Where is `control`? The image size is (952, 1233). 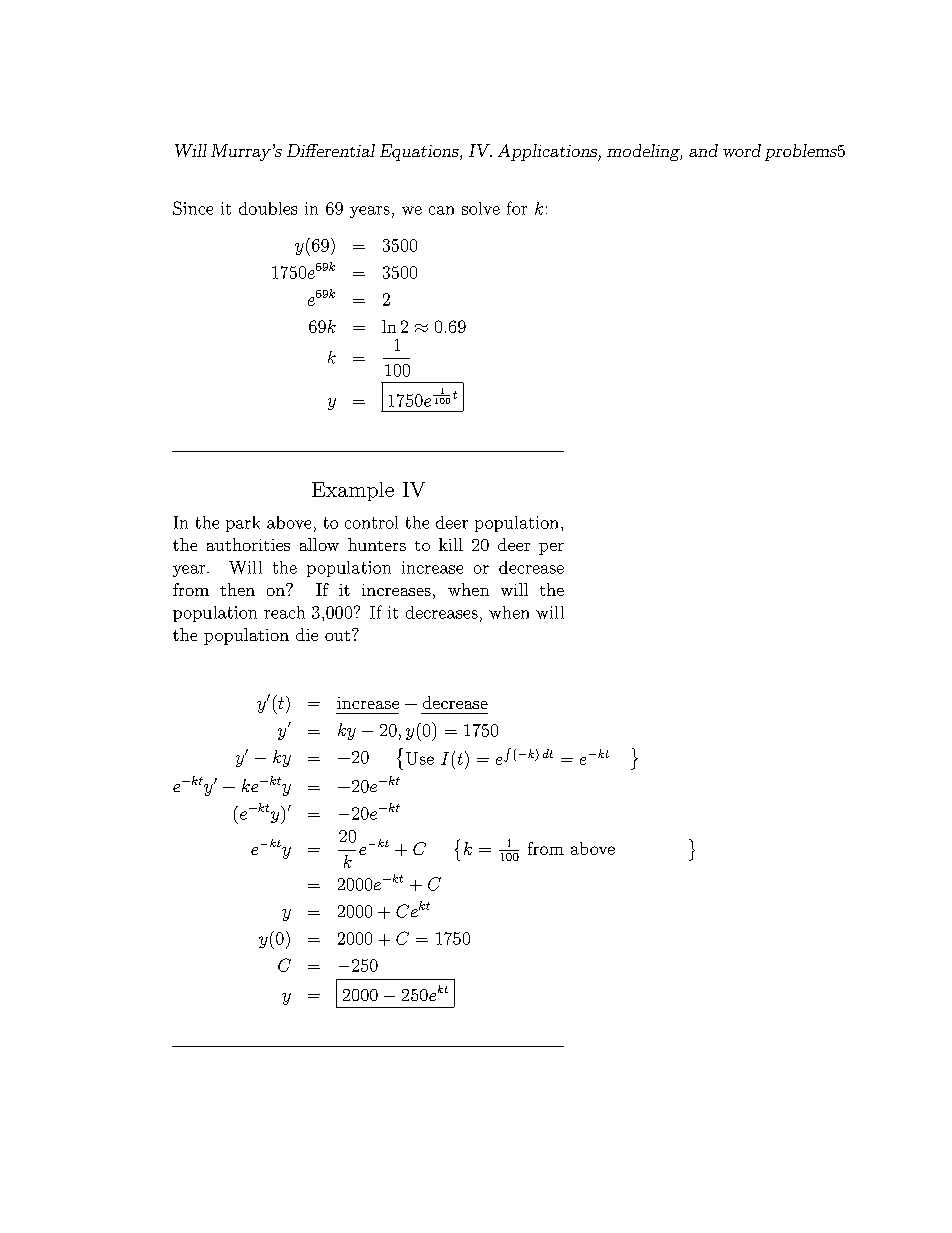
control is located at coordinates (371, 522).
